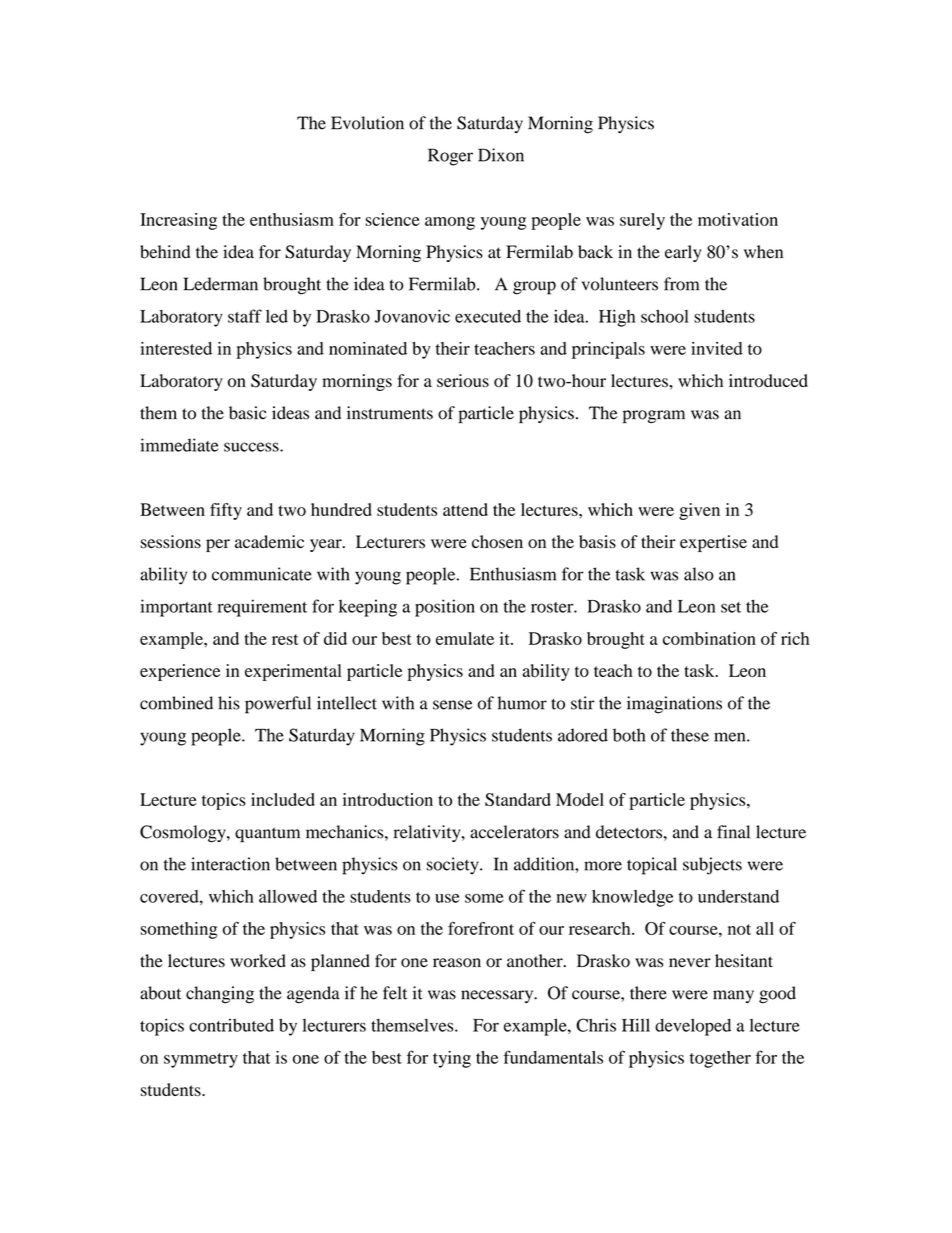 Image resolution: width=952 pixels, height=1233 pixels. Describe the element at coordinates (738, 219) in the document. I see `motivation` at that location.
